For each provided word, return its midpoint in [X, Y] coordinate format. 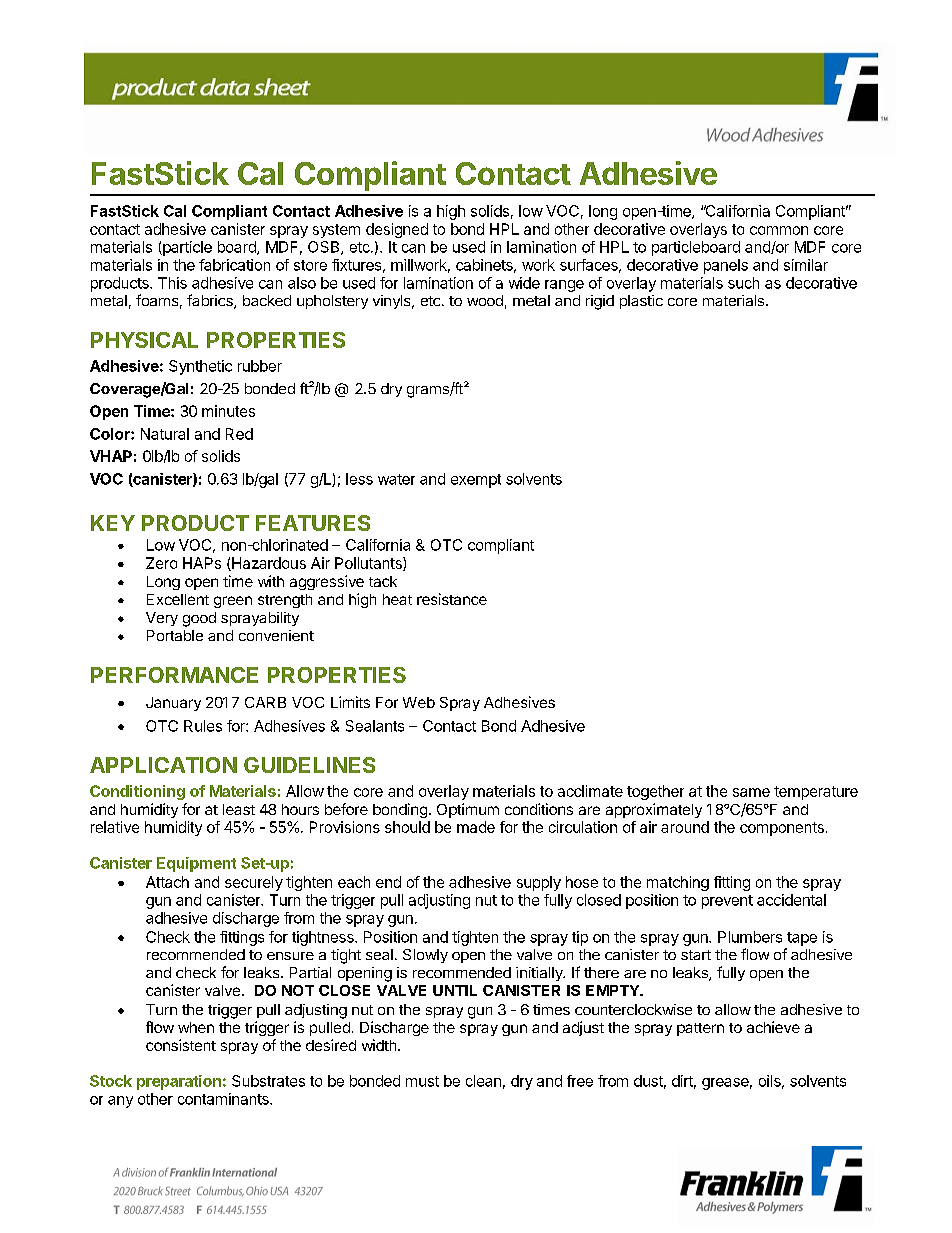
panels [726, 266]
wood [485, 300]
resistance [452, 599]
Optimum [468, 810]
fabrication [234, 265]
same [751, 792]
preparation [179, 1082]
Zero [161, 563]
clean [483, 1081]
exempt [476, 481]
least [239, 809]
